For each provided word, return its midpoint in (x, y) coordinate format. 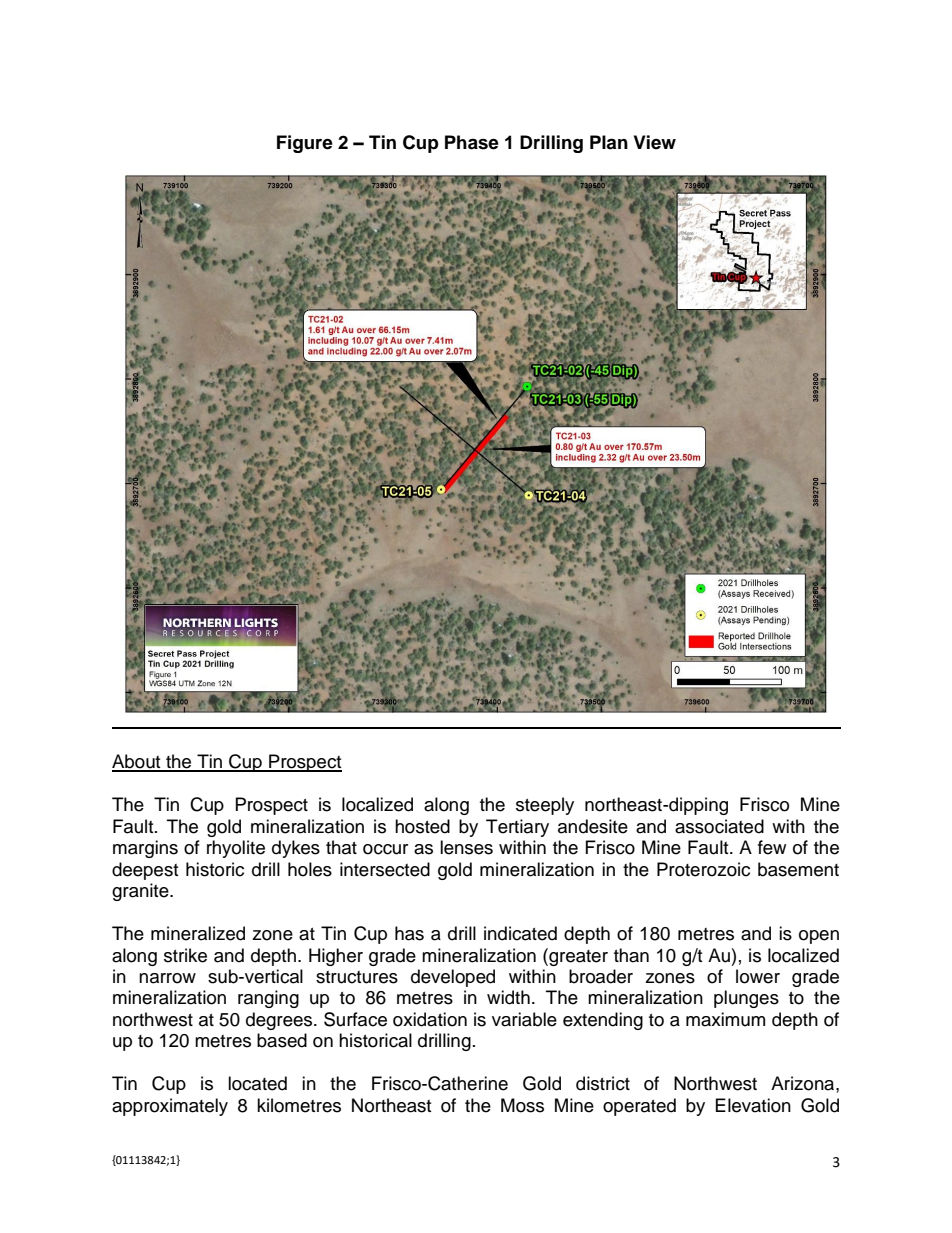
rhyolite (236, 849)
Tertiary (517, 828)
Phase (472, 142)
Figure (305, 144)
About (137, 762)
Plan (609, 142)
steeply (545, 806)
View (655, 142)
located (257, 1083)
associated (719, 826)
